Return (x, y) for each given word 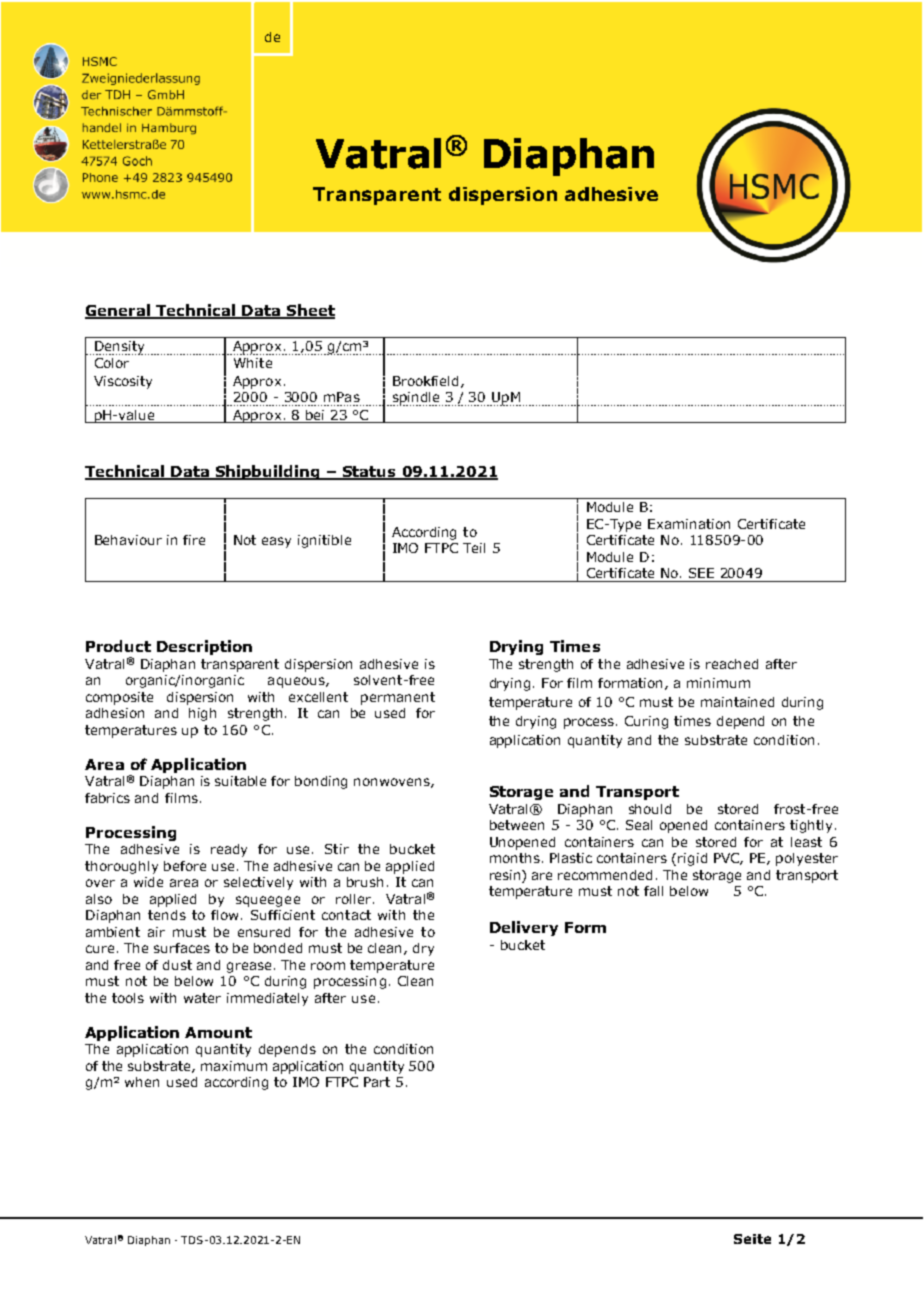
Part (377, 1082)
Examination (689, 524)
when (142, 1082)
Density (119, 348)
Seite (752, 1239)
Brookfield (427, 382)
